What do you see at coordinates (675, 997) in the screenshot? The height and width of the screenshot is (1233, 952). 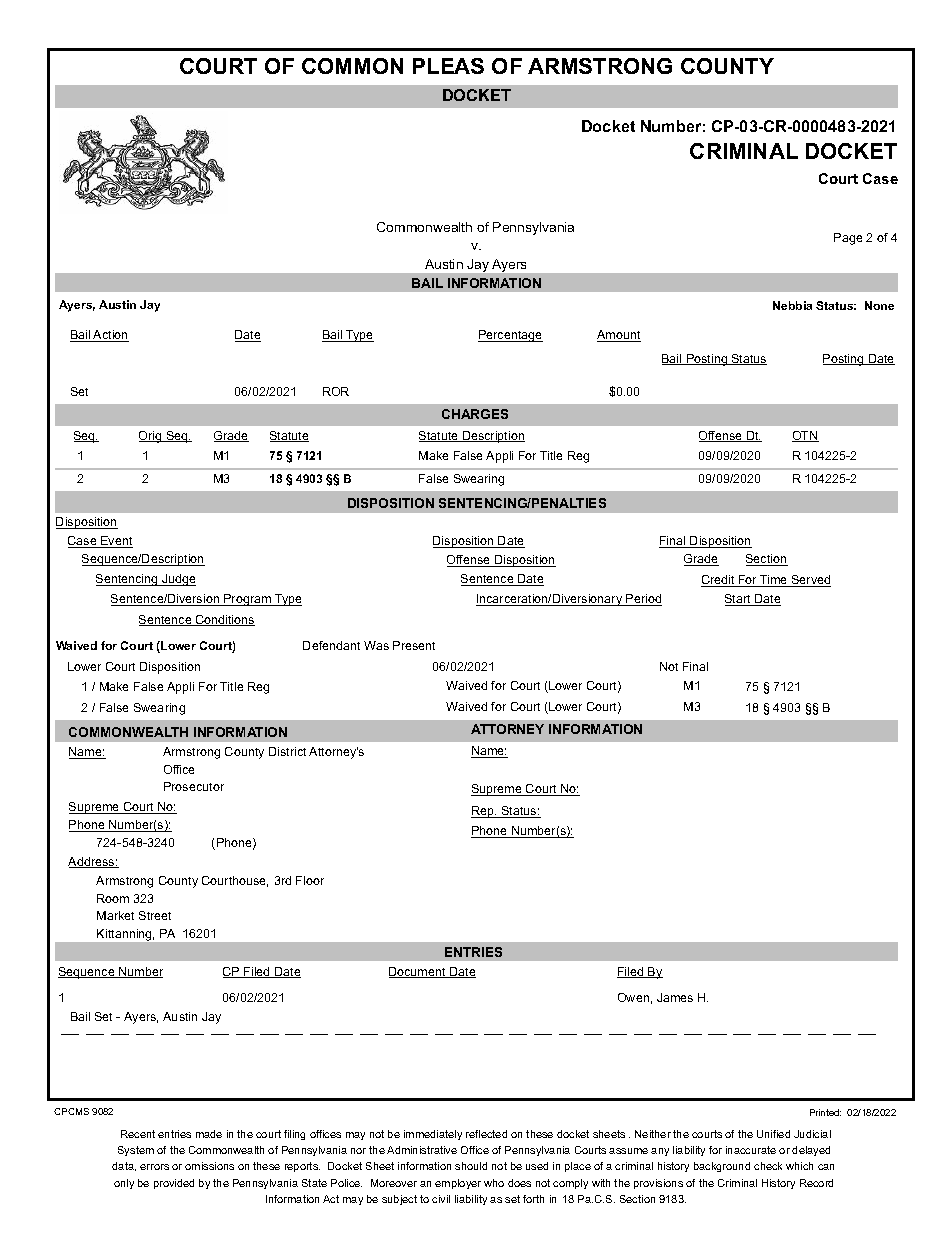 I see `James` at bounding box center [675, 997].
